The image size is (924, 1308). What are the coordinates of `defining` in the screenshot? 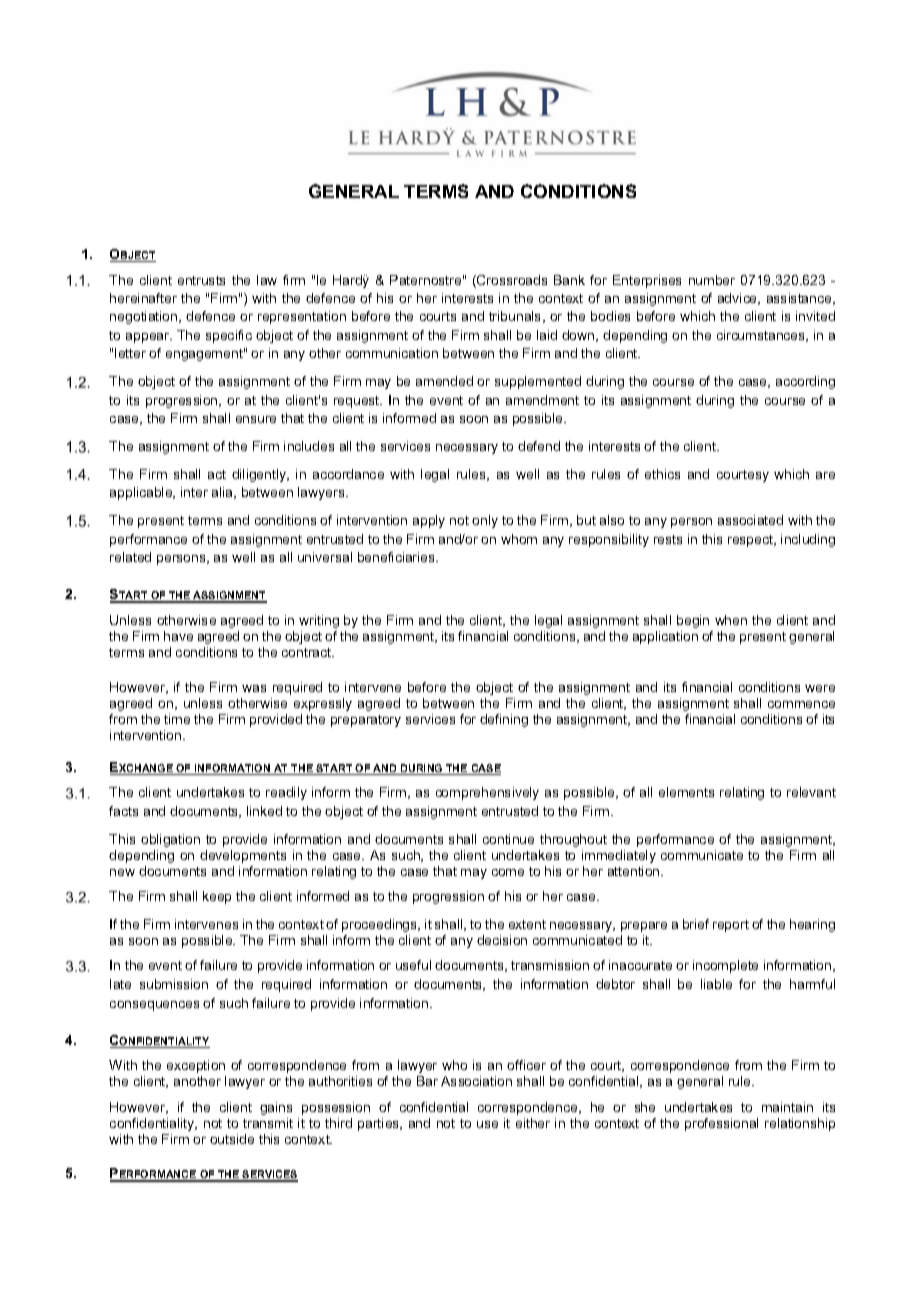 It's located at (504, 720).
